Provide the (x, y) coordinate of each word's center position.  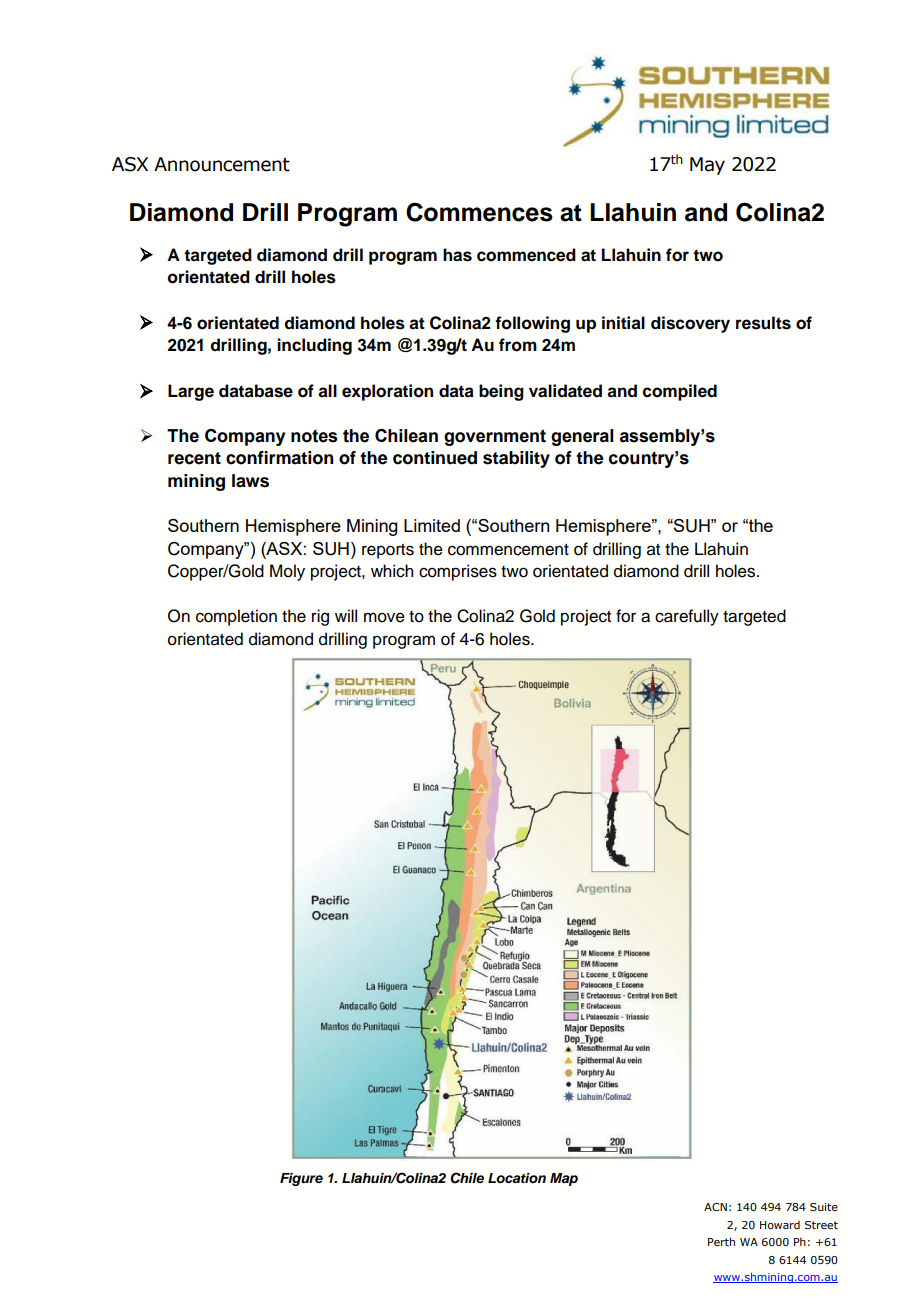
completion (236, 617)
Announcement (222, 164)
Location (517, 1178)
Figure (301, 1179)
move (384, 617)
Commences (479, 212)
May (707, 166)
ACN (715, 1207)
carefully (687, 617)
